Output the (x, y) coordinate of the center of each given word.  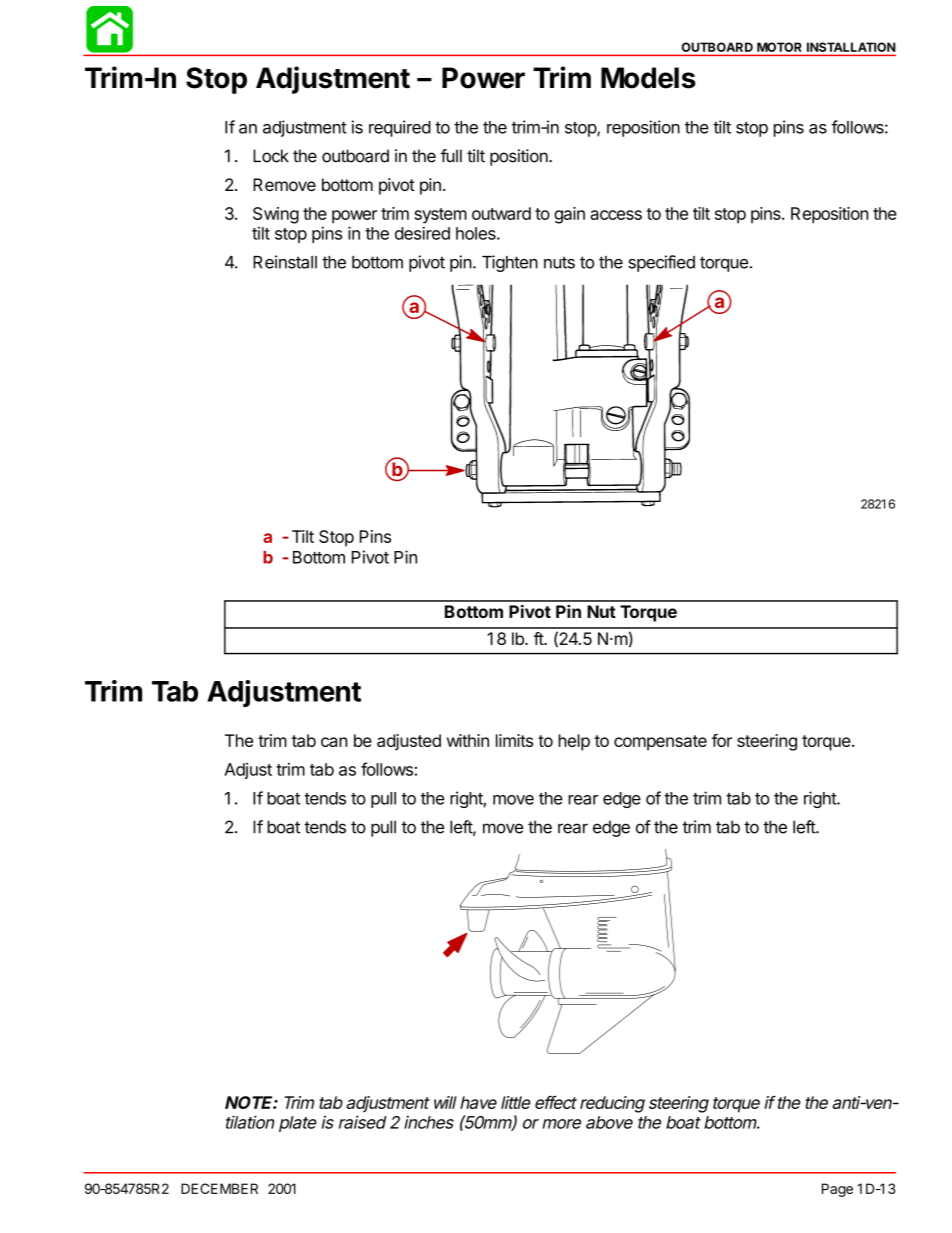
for (722, 740)
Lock (271, 156)
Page (837, 1190)
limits (514, 740)
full (451, 156)
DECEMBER (219, 1188)
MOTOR (779, 47)
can (334, 742)
